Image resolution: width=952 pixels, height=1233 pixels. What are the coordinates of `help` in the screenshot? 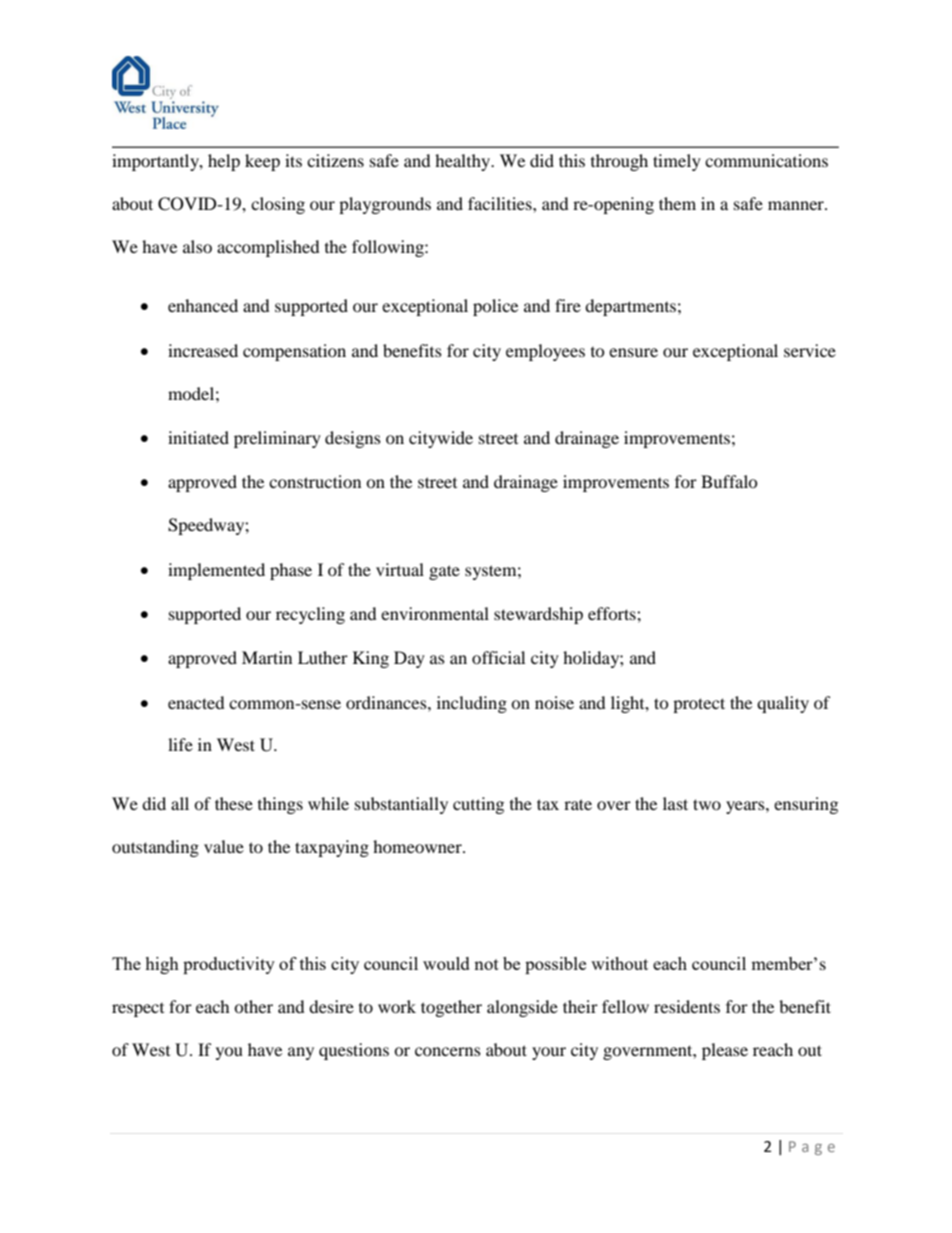 It's located at (224, 162).
